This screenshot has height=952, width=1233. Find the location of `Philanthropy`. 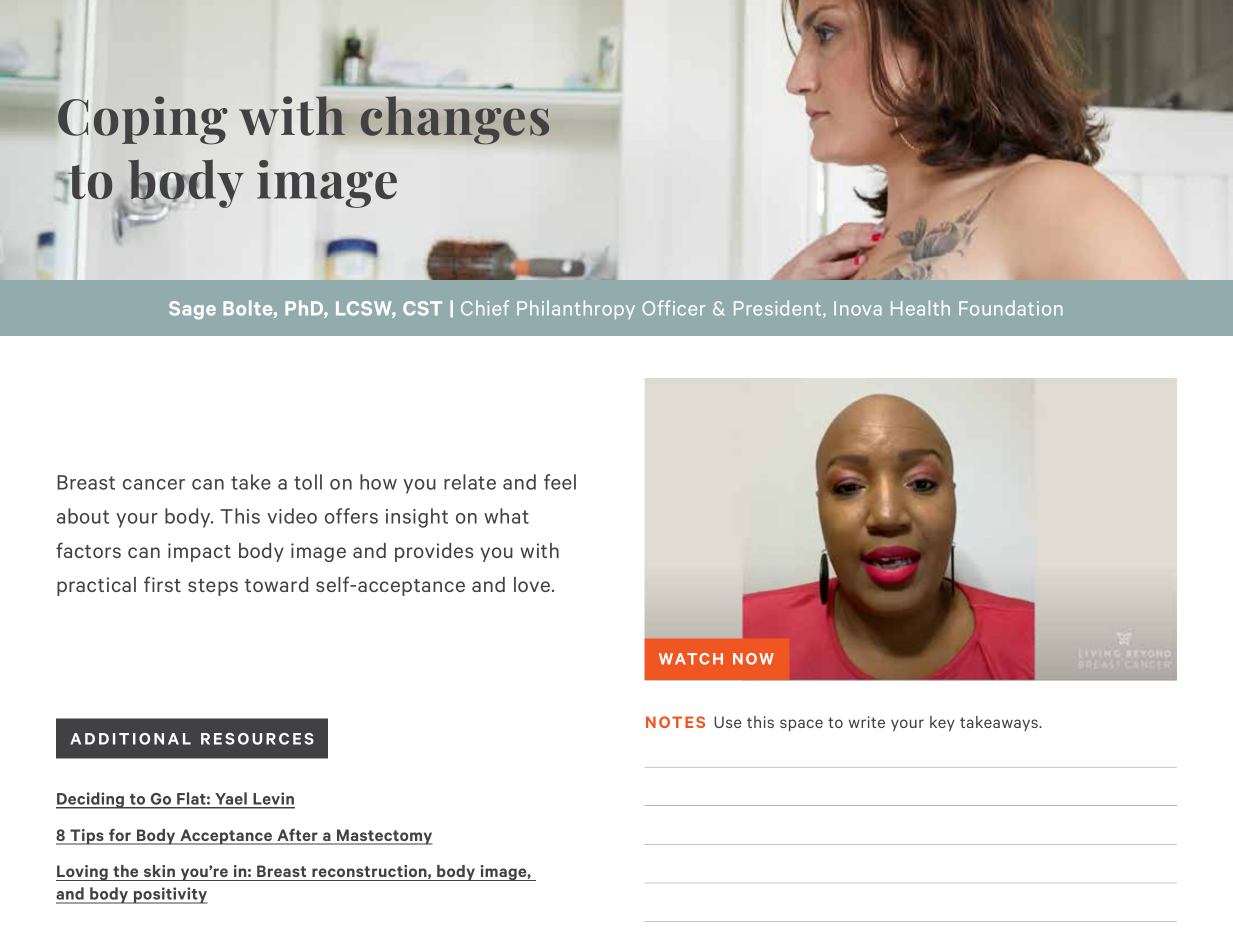

Philanthropy is located at coordinates (576, 309).
